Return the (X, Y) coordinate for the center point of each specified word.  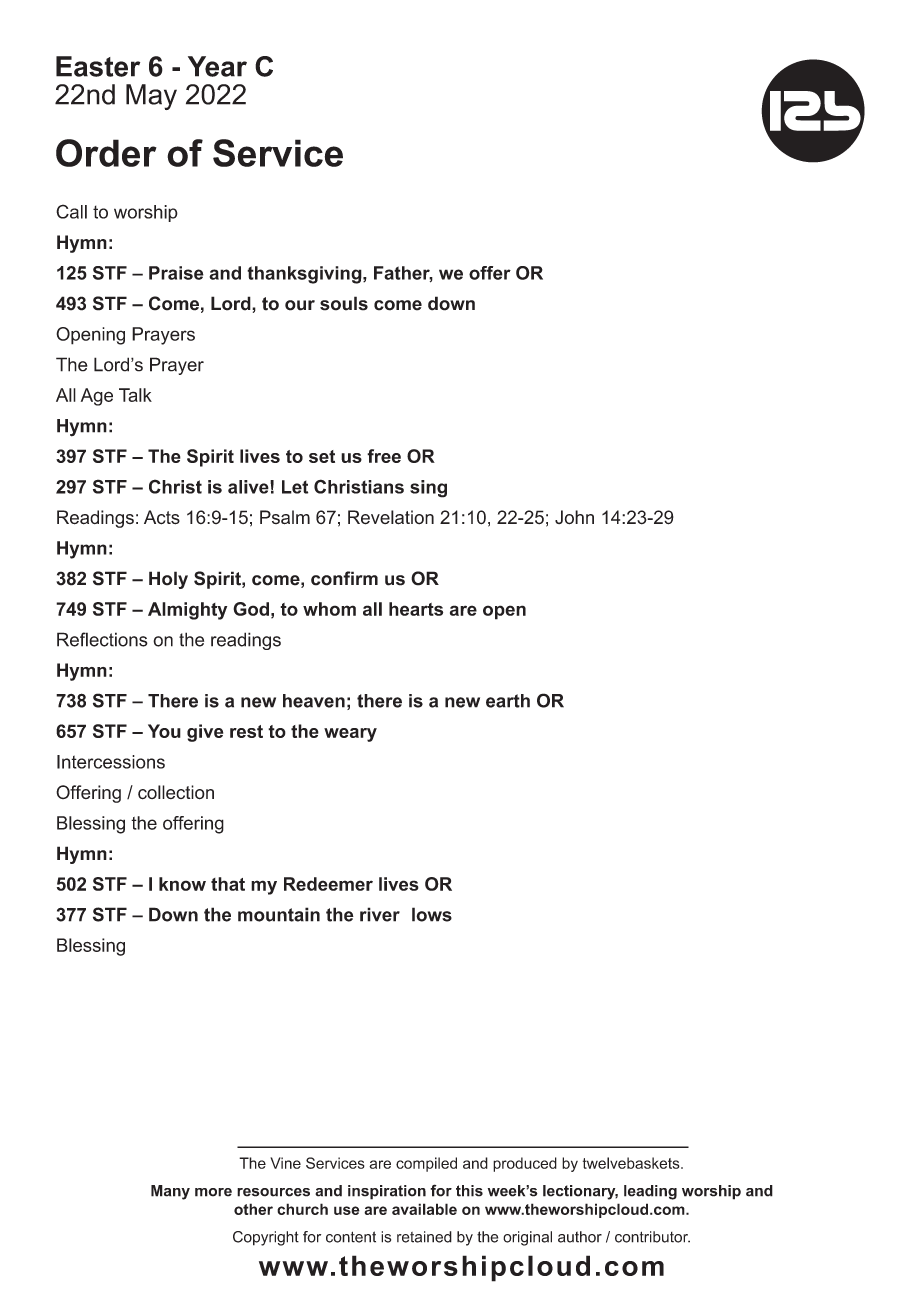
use (347, 1210)
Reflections (102, 639)
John (574, 517)
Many (170, 1192)
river (380, 914)
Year (217, 66)
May (151, 97)
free (384, 456)
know (182, 884)
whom (329, 609)
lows (432, 914)
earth (508, 701)
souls (344, 303)
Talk (135, 395)
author (580, 1237)
